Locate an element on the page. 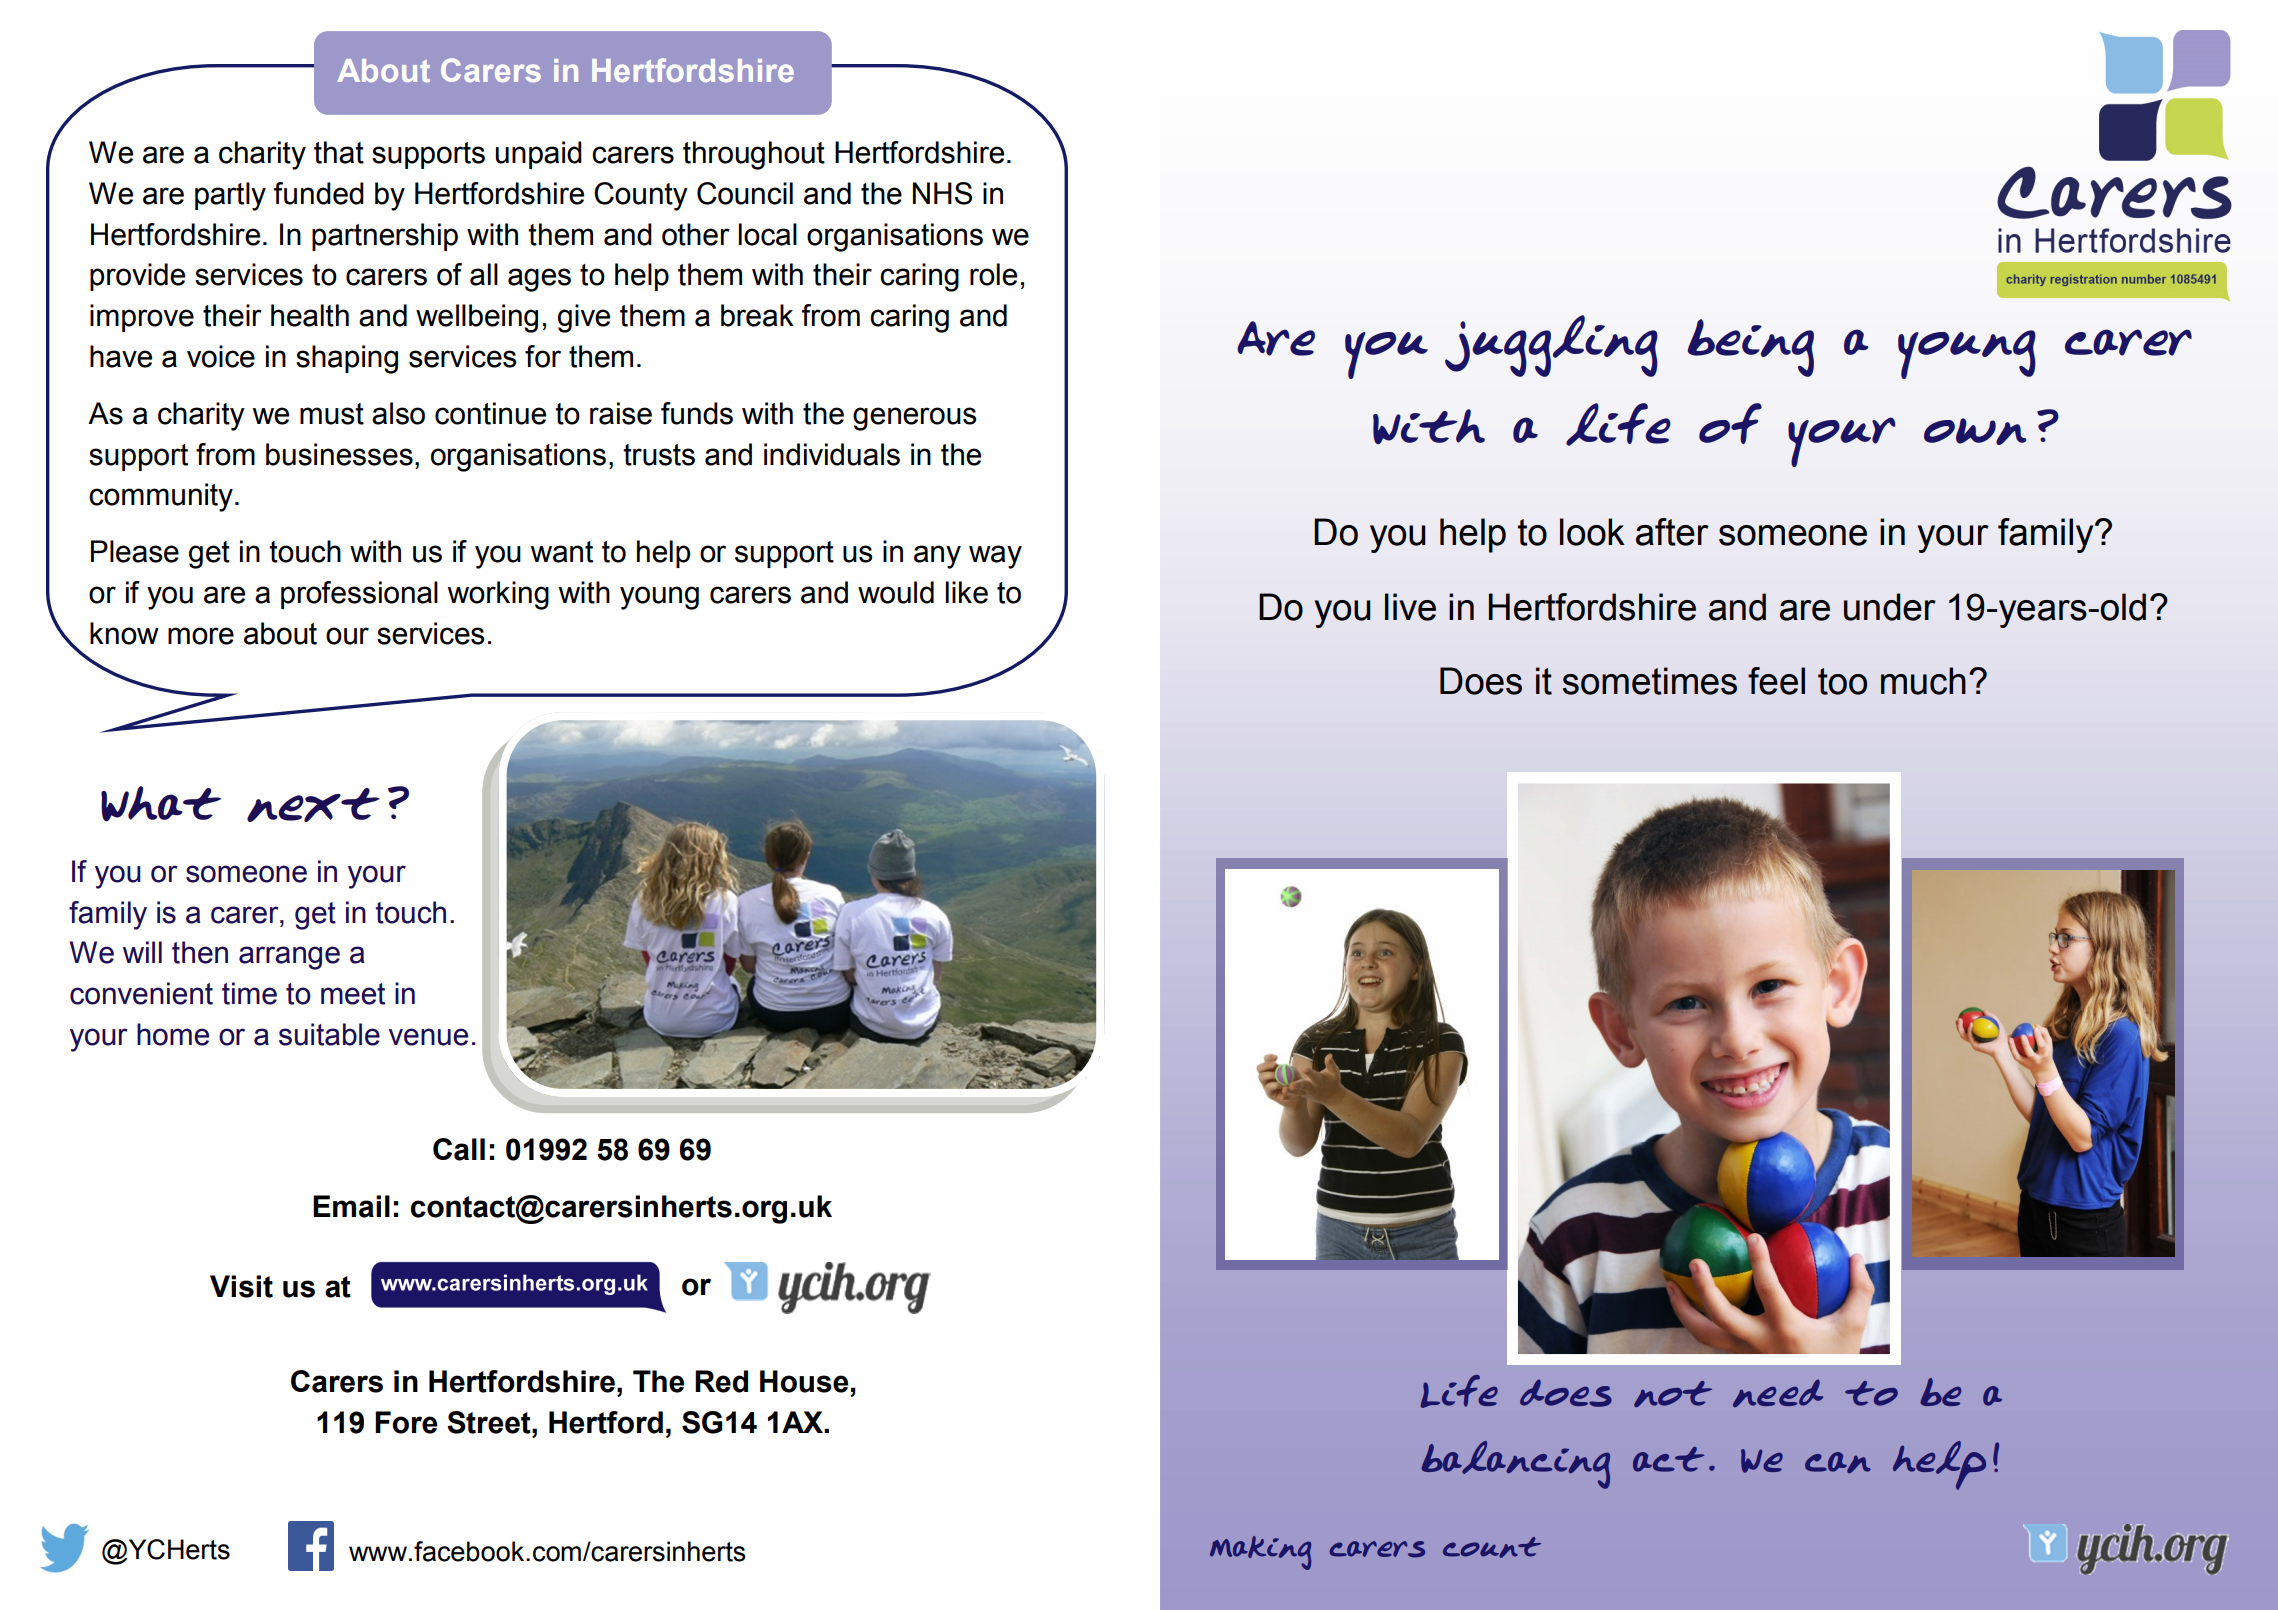 This image has height=1610, width=2278. after is located at coordinates (1672, 532).
